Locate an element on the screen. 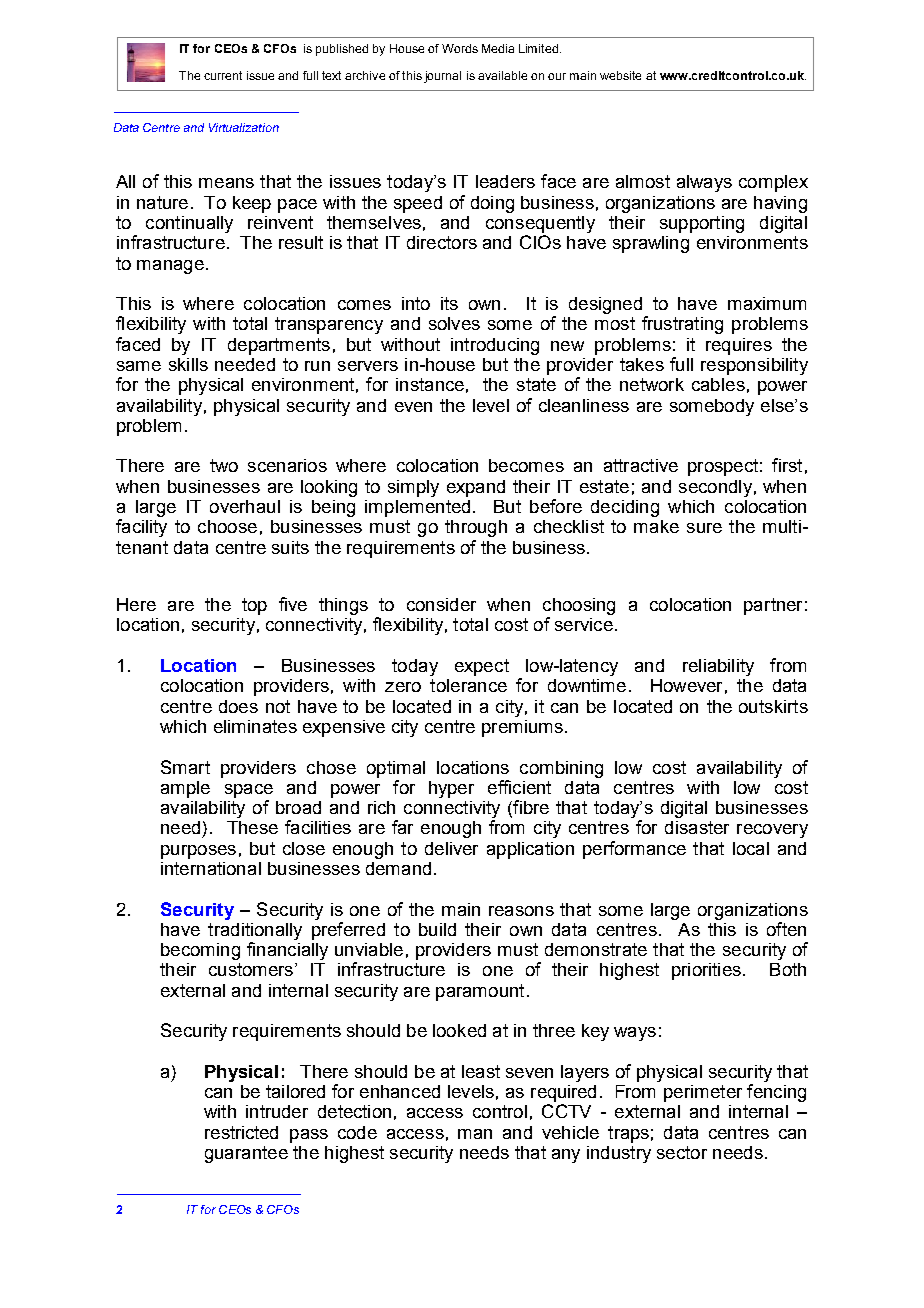 The width and height of the screenshot is (924, 1308). instance is located at coordinates (430, 384).
